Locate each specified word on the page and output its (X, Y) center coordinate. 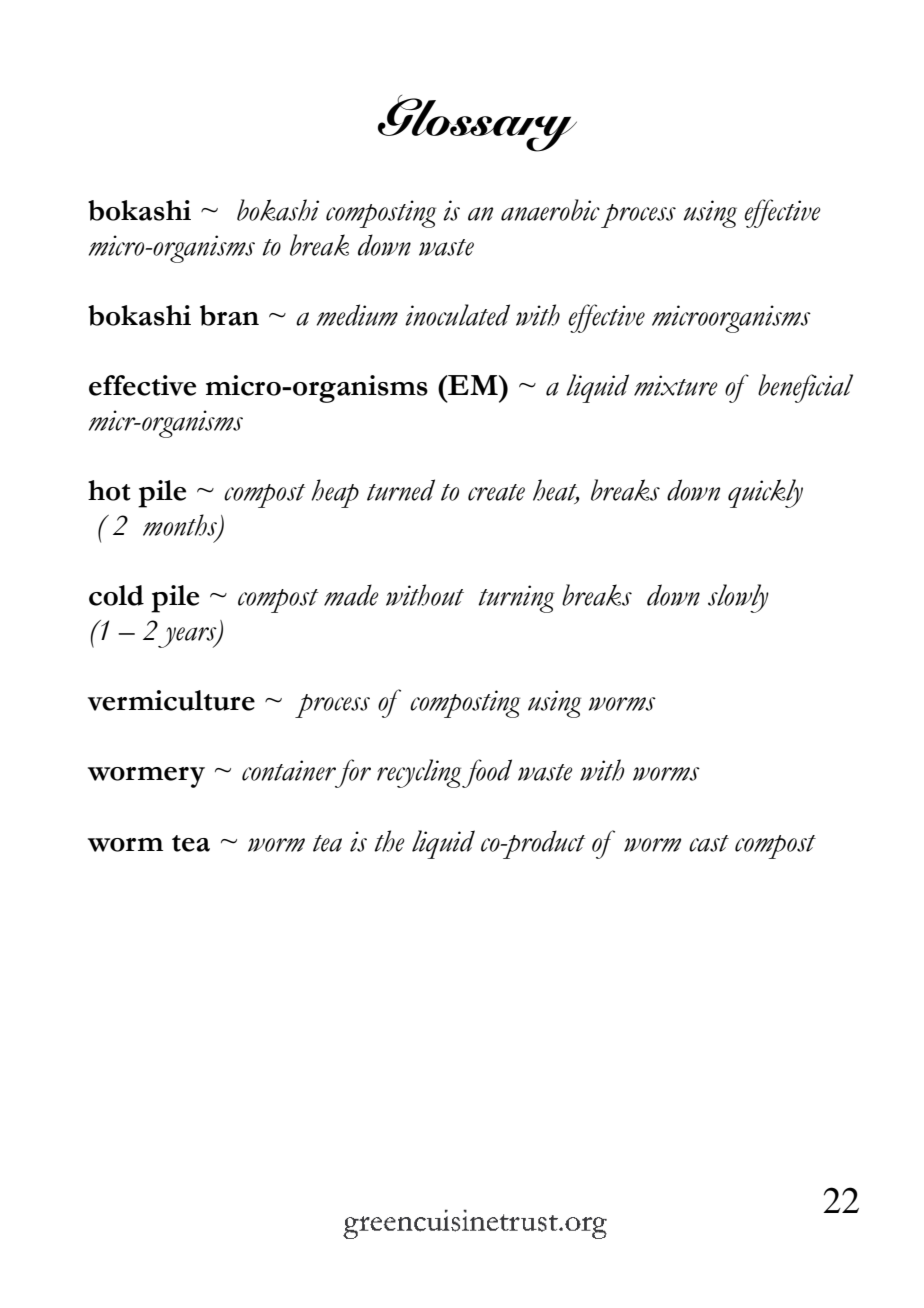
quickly (765, 493)
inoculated (457, 315)
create (496, 492)
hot (109, 490)
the (389, 841)
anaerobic (550, 210)
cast (709, 843)
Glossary (477, 123)
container (289, 770)
